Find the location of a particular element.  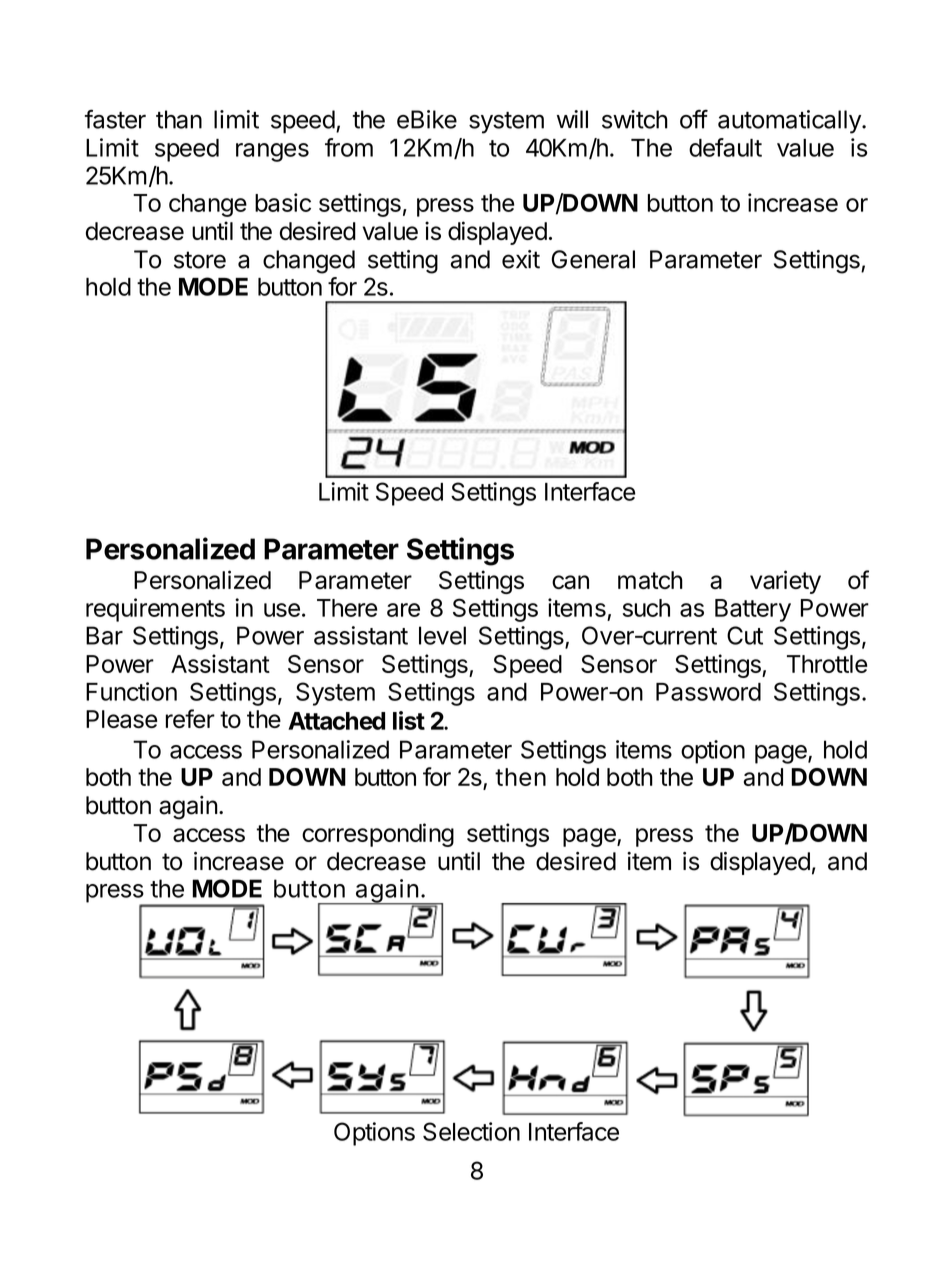

will is located at coordinates (572, 119).
